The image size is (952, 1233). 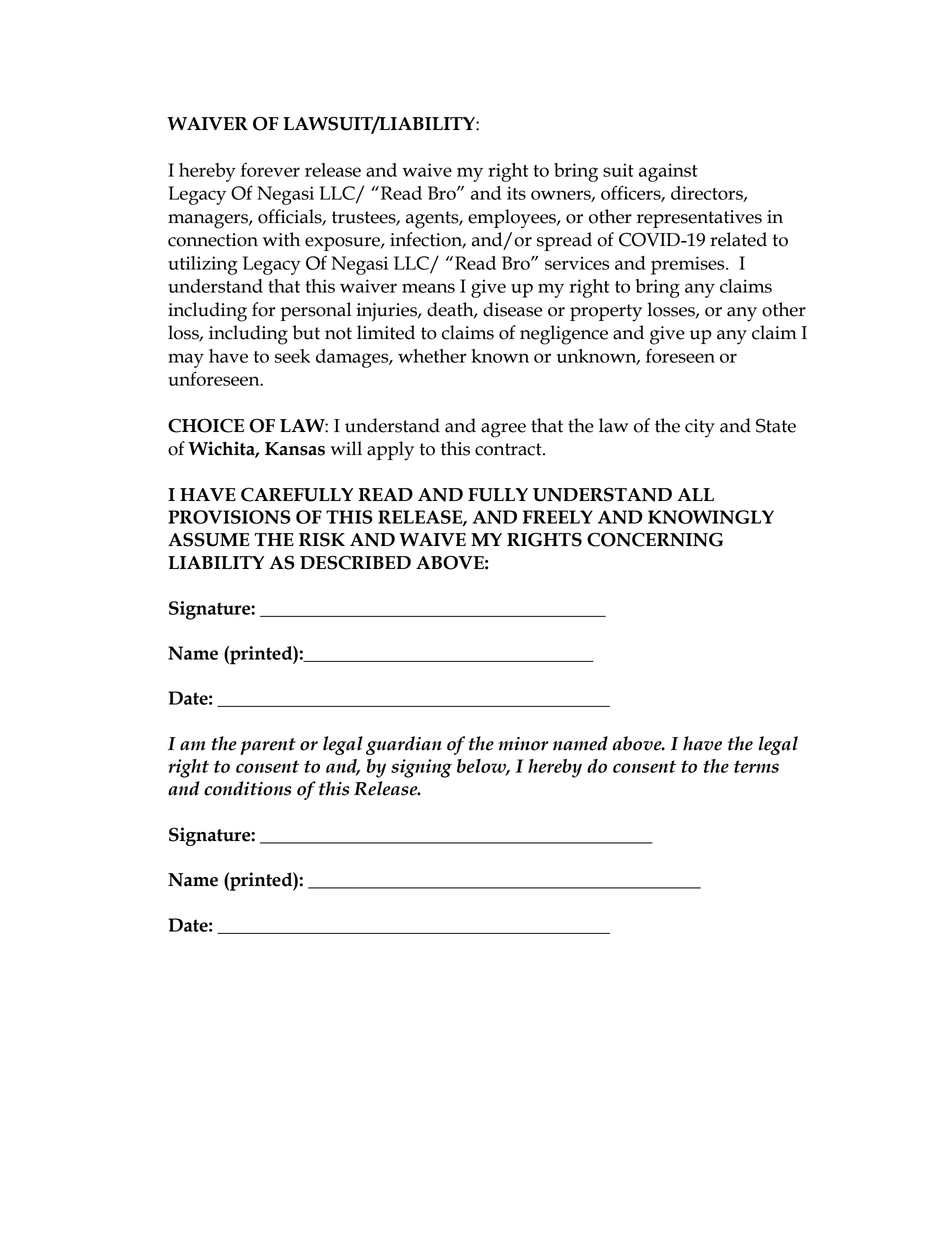 I want to click on against, so click(x=668, y=172).
